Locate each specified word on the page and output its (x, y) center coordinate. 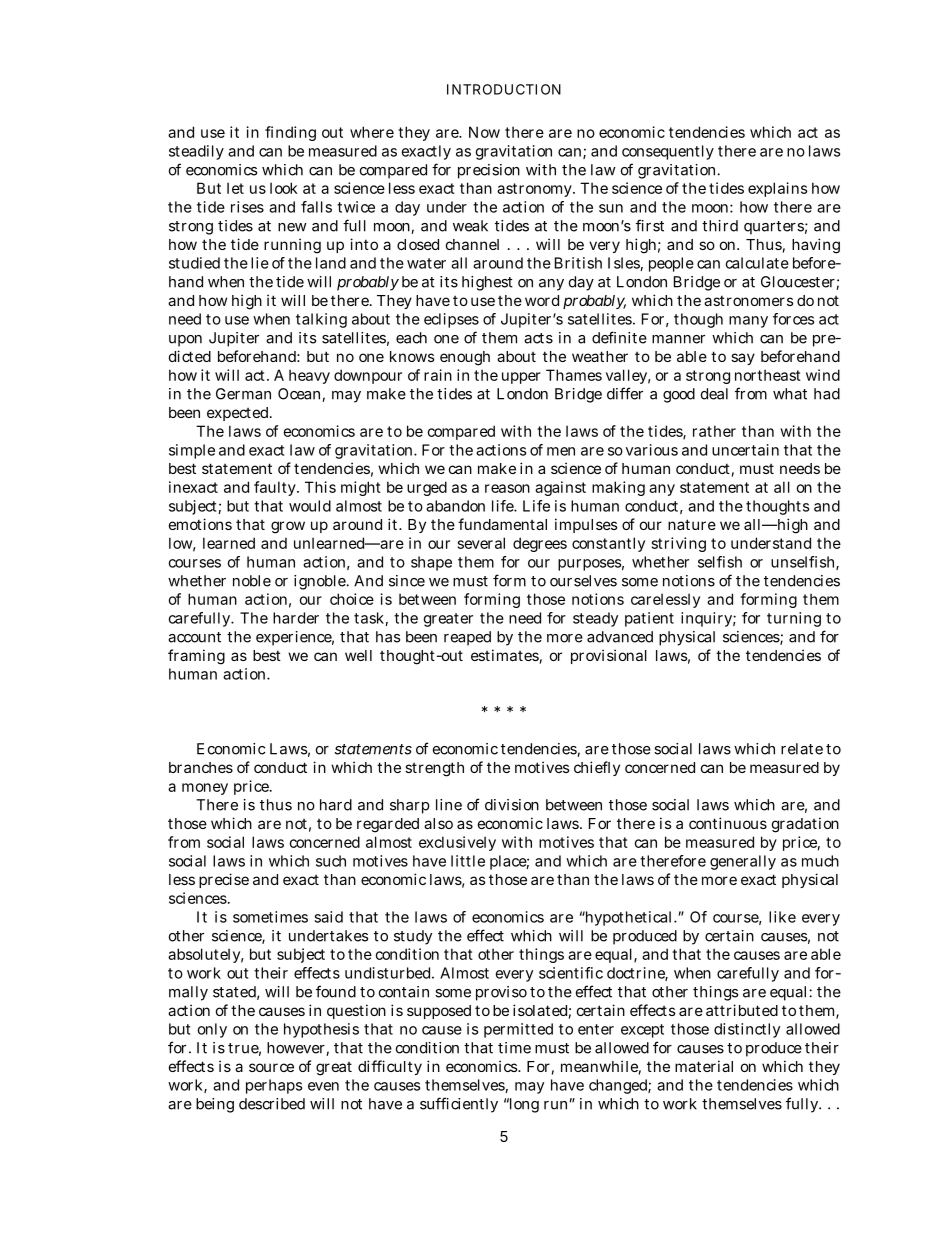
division (512, 805)
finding (290, 133)
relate (802, 749)
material (704, 1066)
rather (714, 431)
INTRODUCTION (504, 89)
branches (201, 767)
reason (507, 488)
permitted (518, 1030)
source (271, 1067)
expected (239, 414)
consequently (668, 152)
